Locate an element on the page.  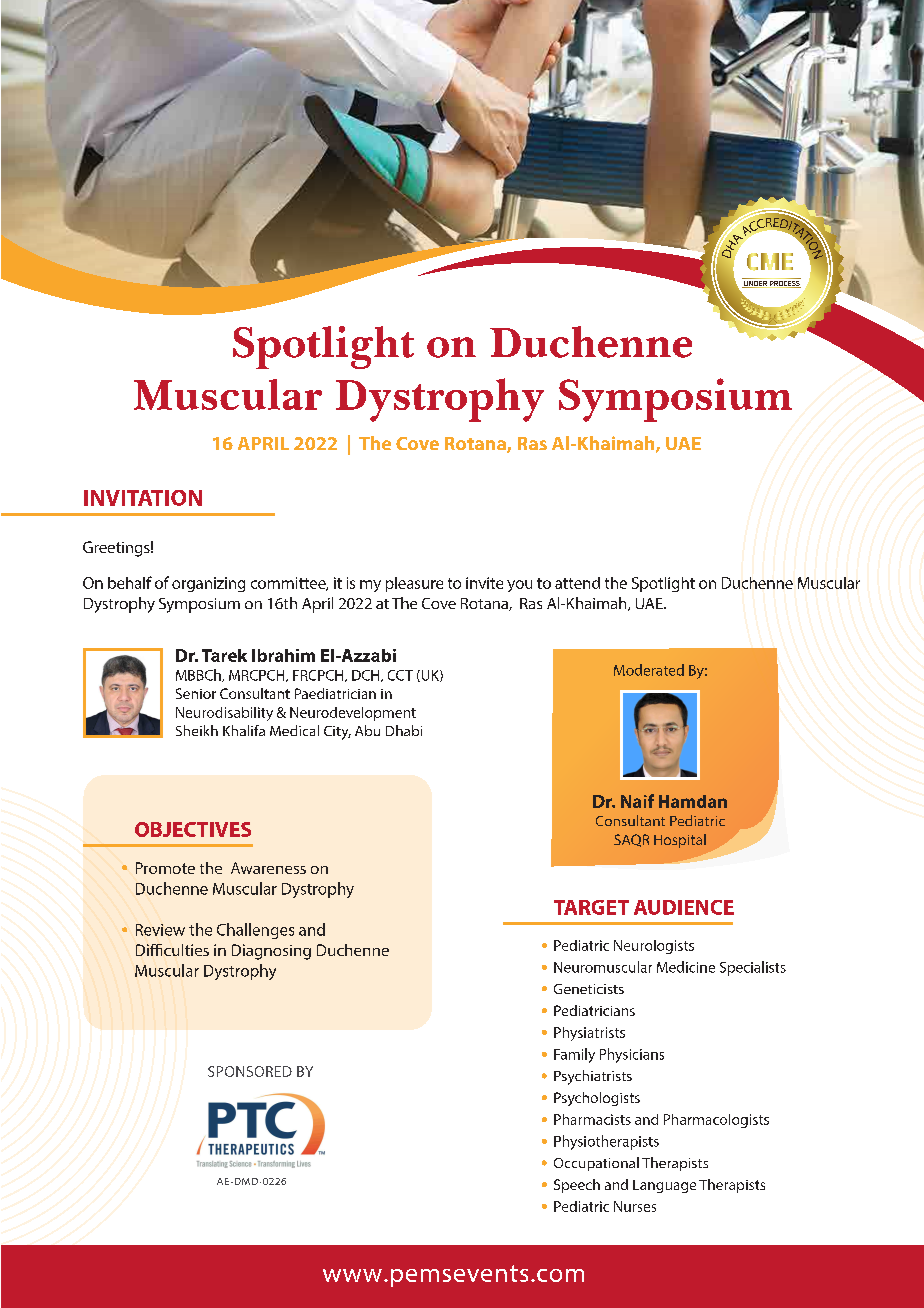
OBJECTIVES is located at coordinates (193, 829).
